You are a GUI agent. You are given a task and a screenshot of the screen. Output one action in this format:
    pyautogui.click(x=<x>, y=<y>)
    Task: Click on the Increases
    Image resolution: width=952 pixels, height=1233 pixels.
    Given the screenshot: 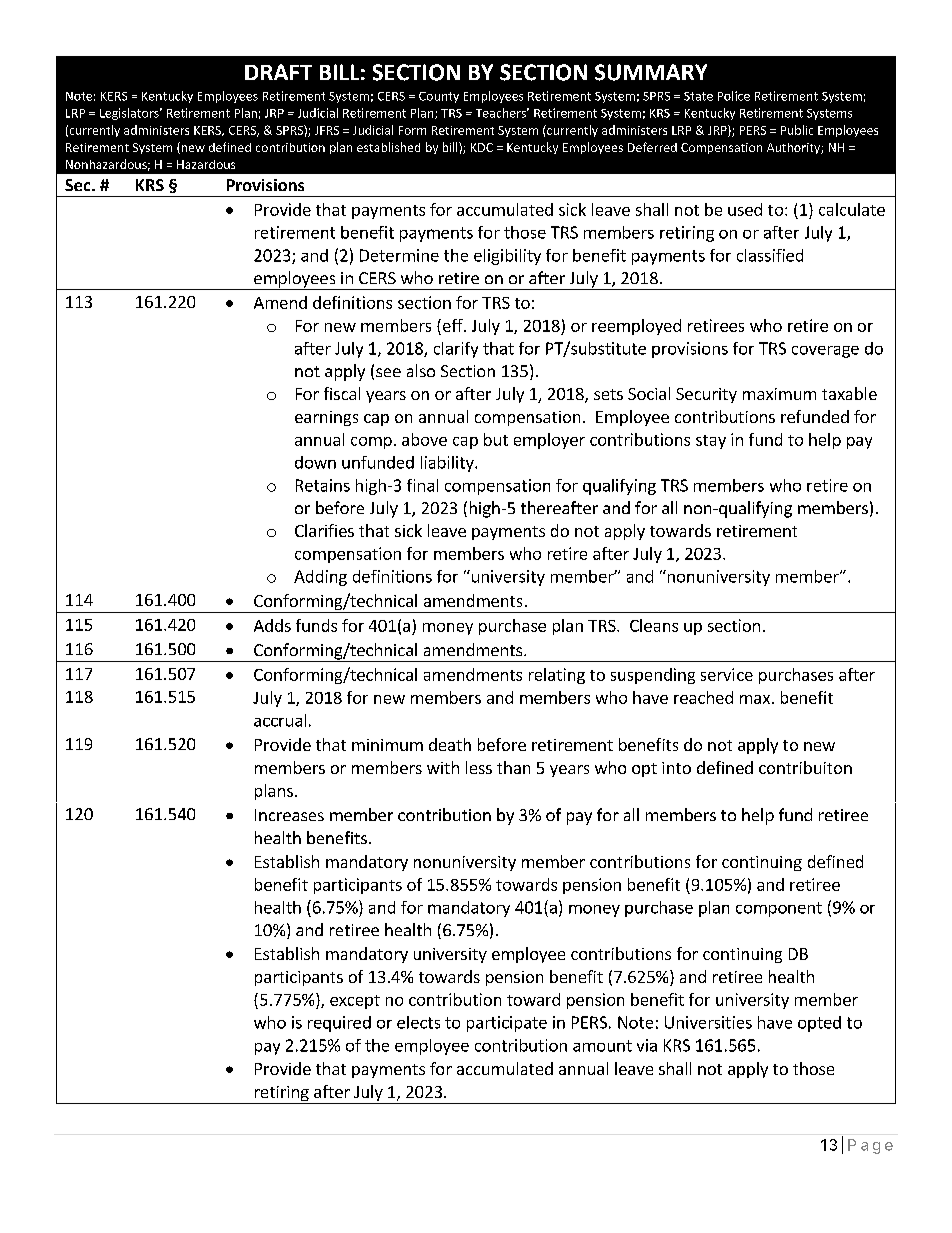 What is the action you would take?
    pyautogui.click(x=289, y=815)
